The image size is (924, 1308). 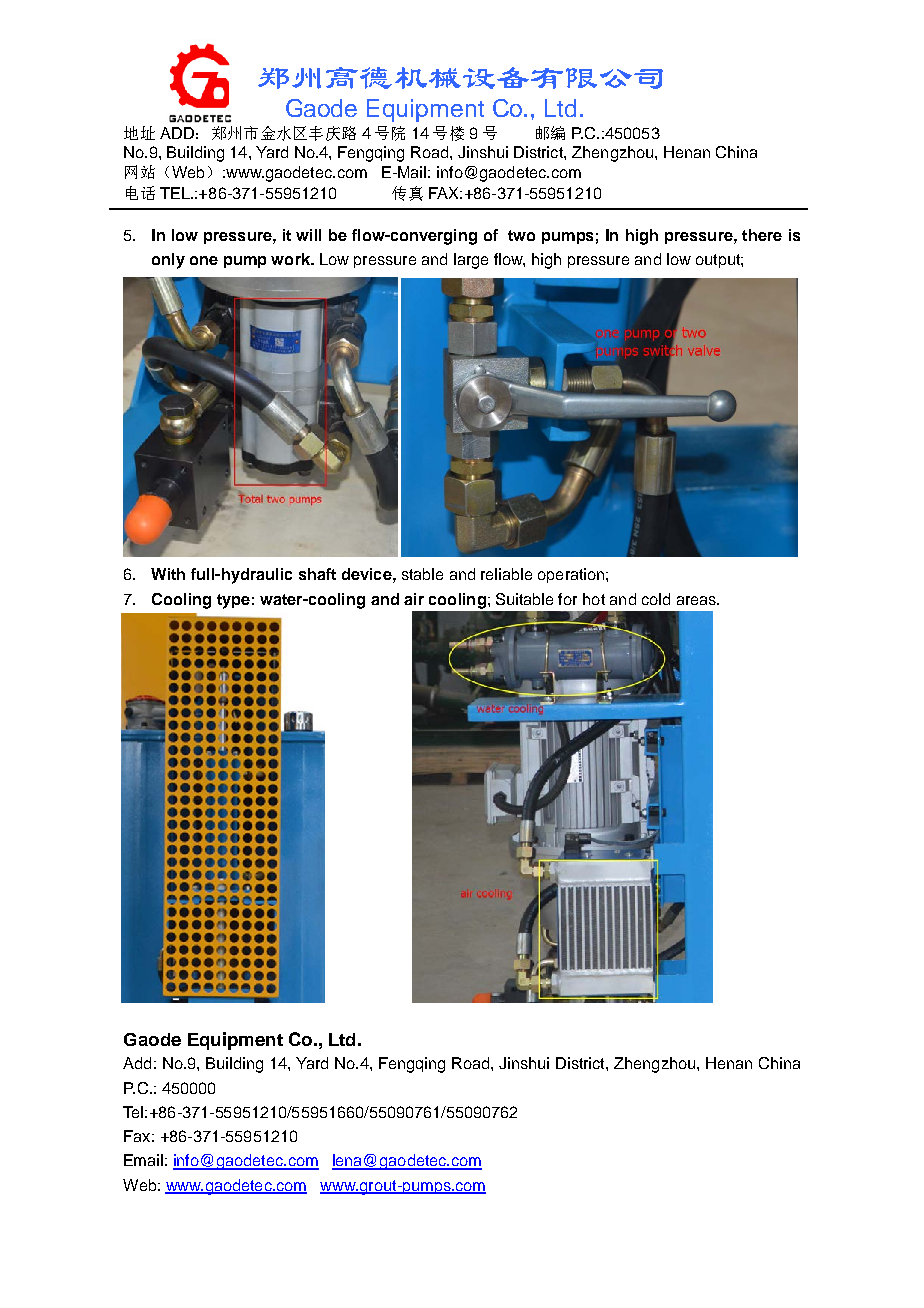 What do you see at coordinates (168, 261) in the page?
I see `only` at bounding box center [168, 261].
